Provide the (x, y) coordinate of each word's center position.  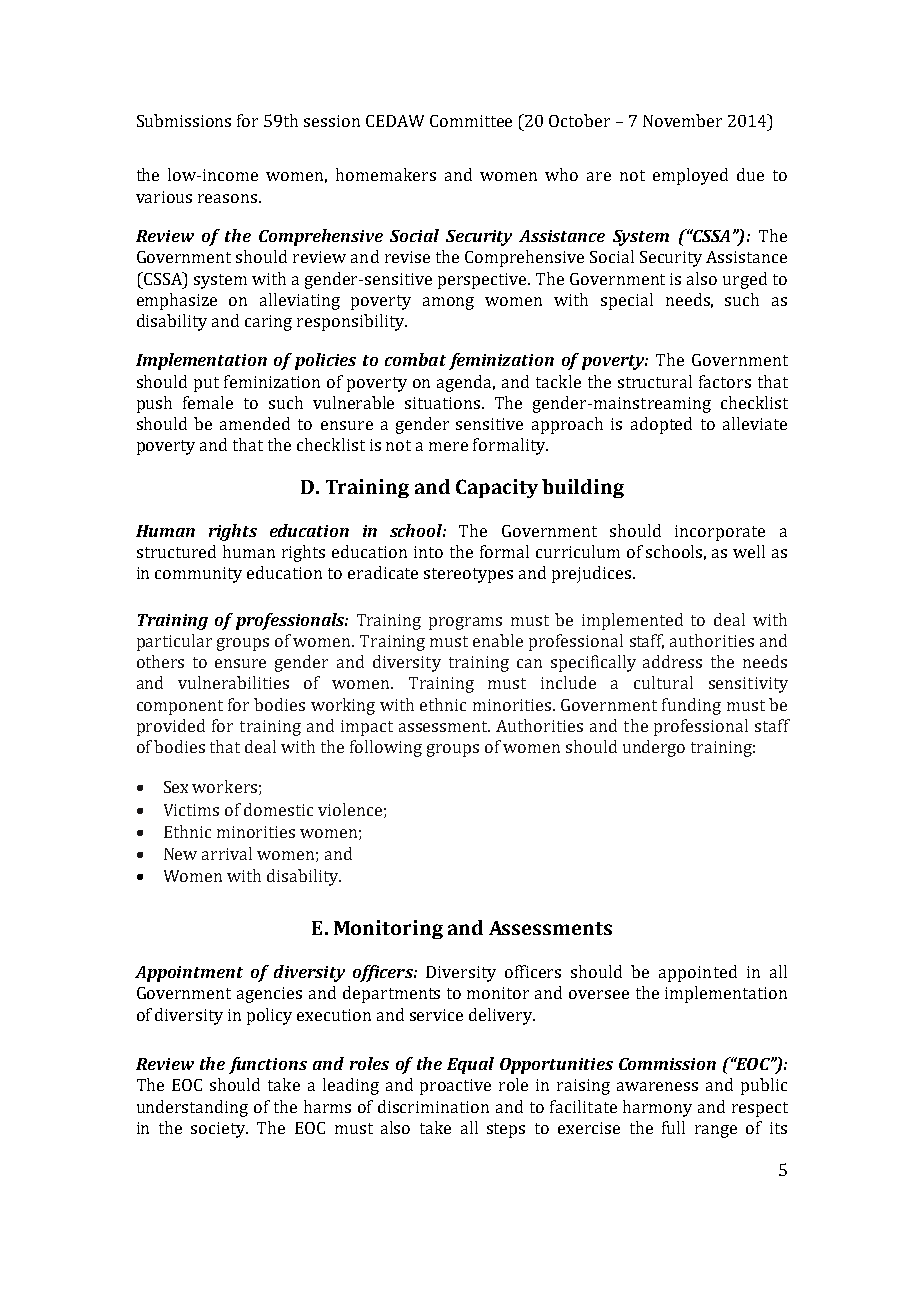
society (219, 1130)
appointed (698, 973)
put (206, 384)
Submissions (184, 120)
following (386, 748)
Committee (471, 121)
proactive (455, 1087)
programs (465, 623)
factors (725, 381)
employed (690, 176)
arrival (227, 853)
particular (174, 642)
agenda (466, 383)
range (716, 1131)
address (672, 661)
